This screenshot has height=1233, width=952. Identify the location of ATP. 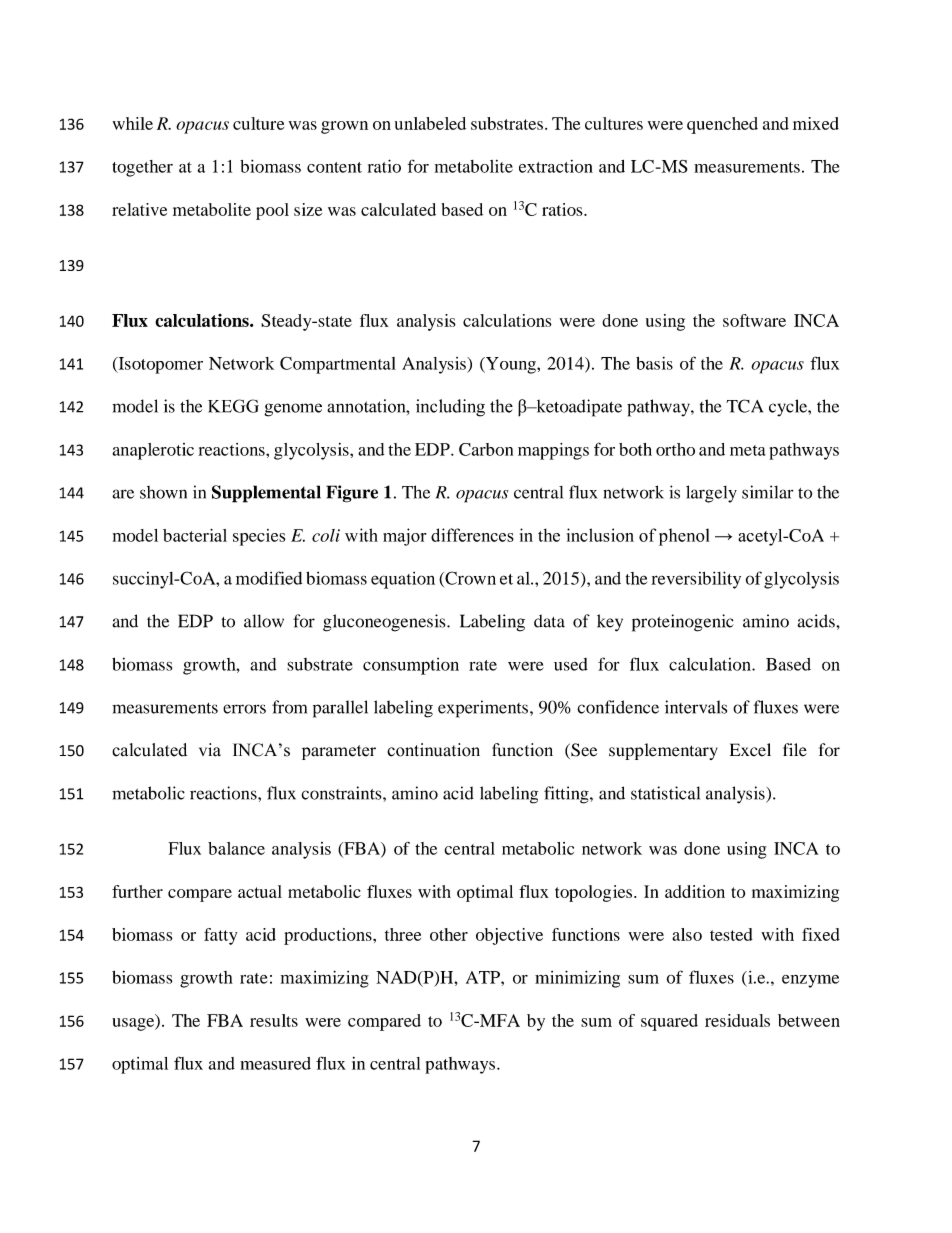
(484, 977).
